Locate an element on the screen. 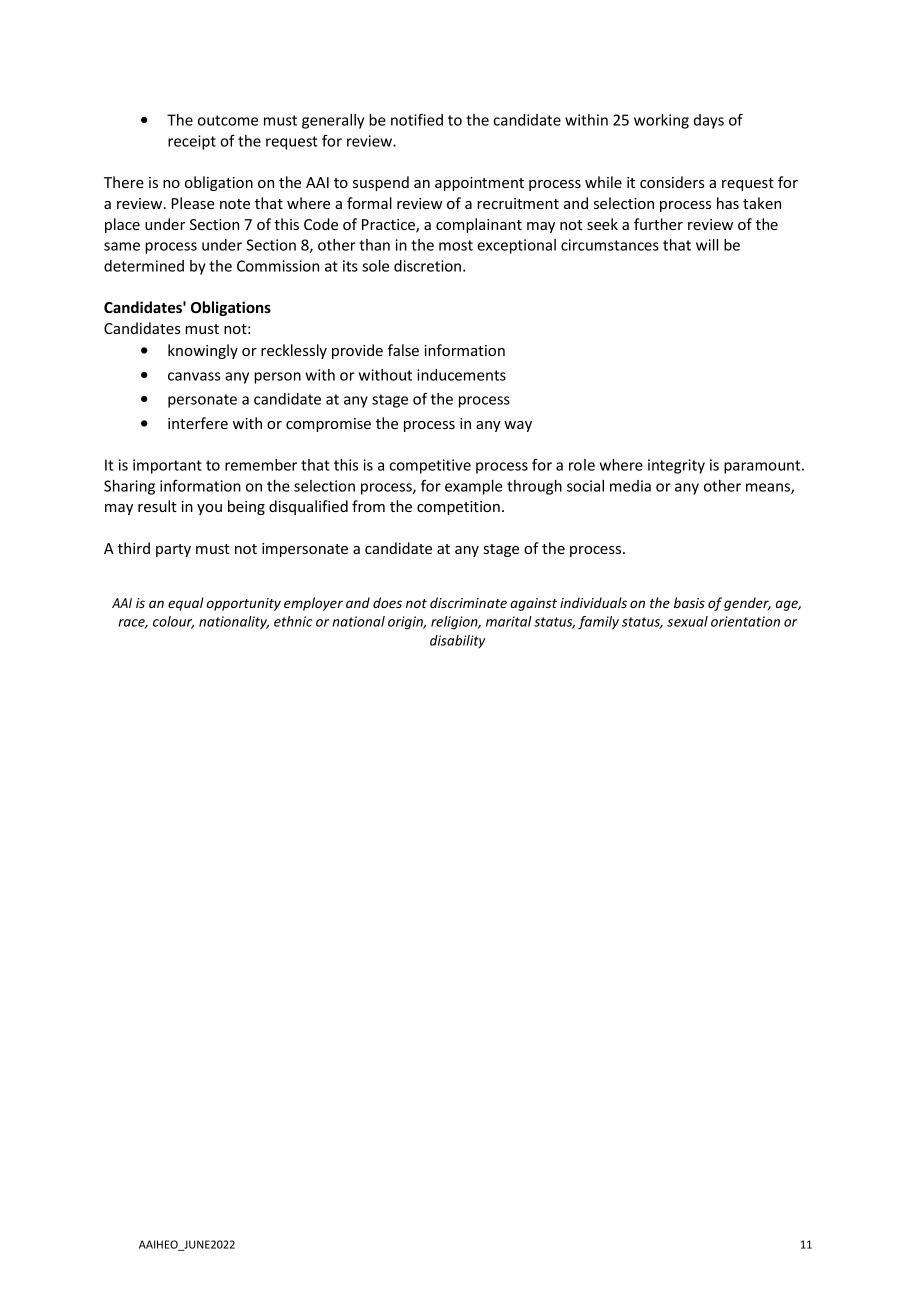  working is located at coordinates (661, 121).
